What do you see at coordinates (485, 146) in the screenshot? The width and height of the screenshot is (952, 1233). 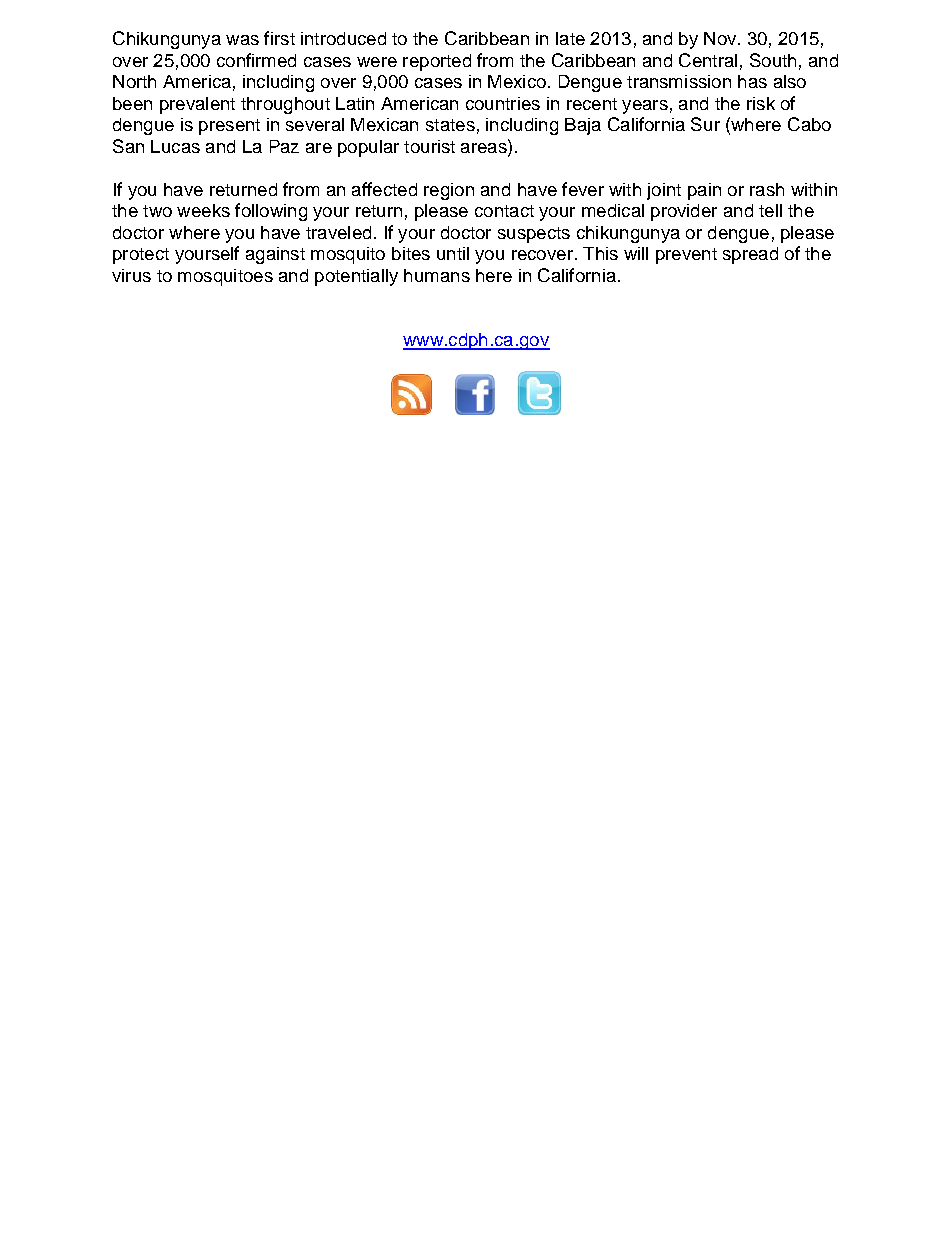 I see `areas` at bounding box center [485, 146].
